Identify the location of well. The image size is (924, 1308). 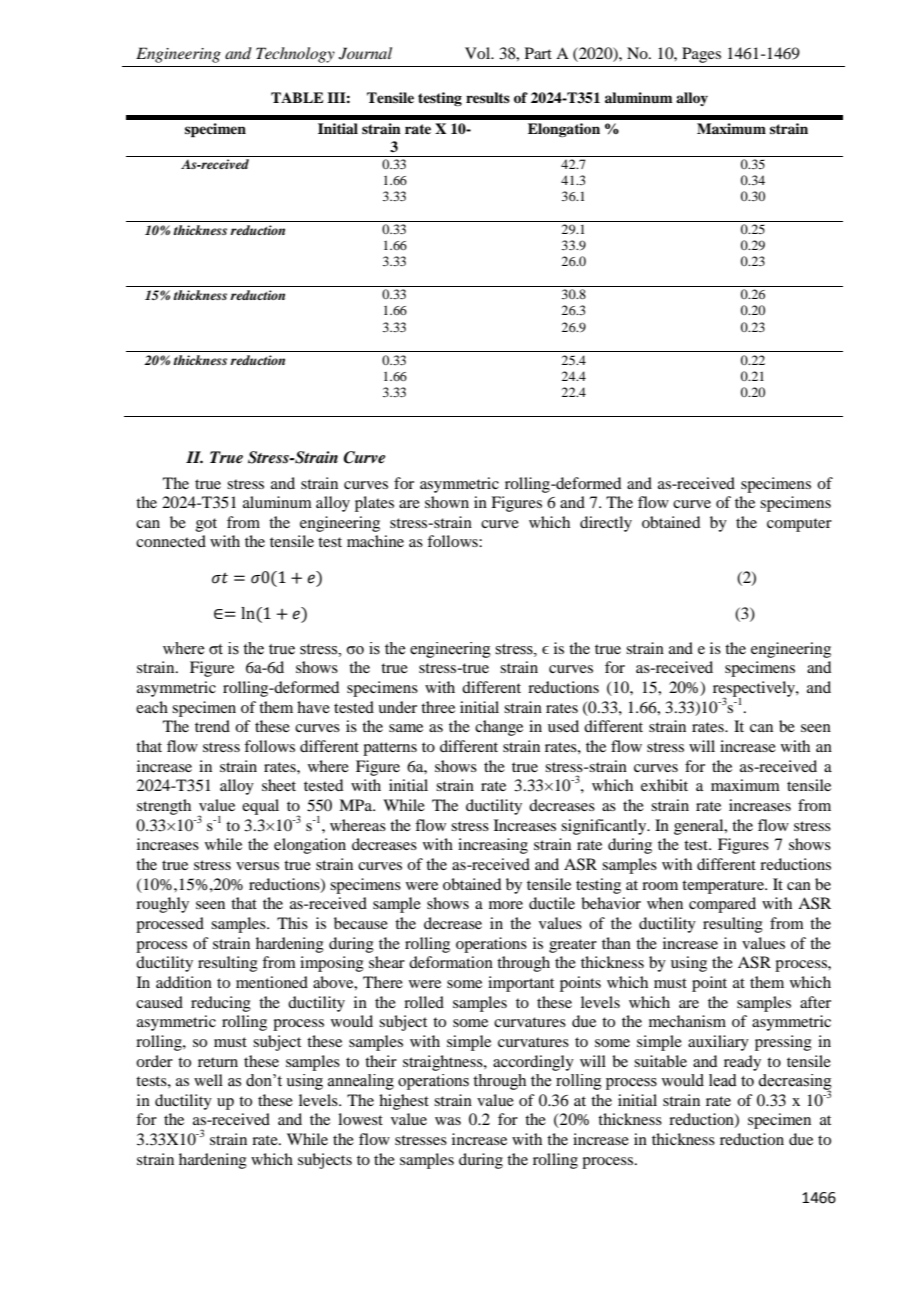
(208, 1080).
